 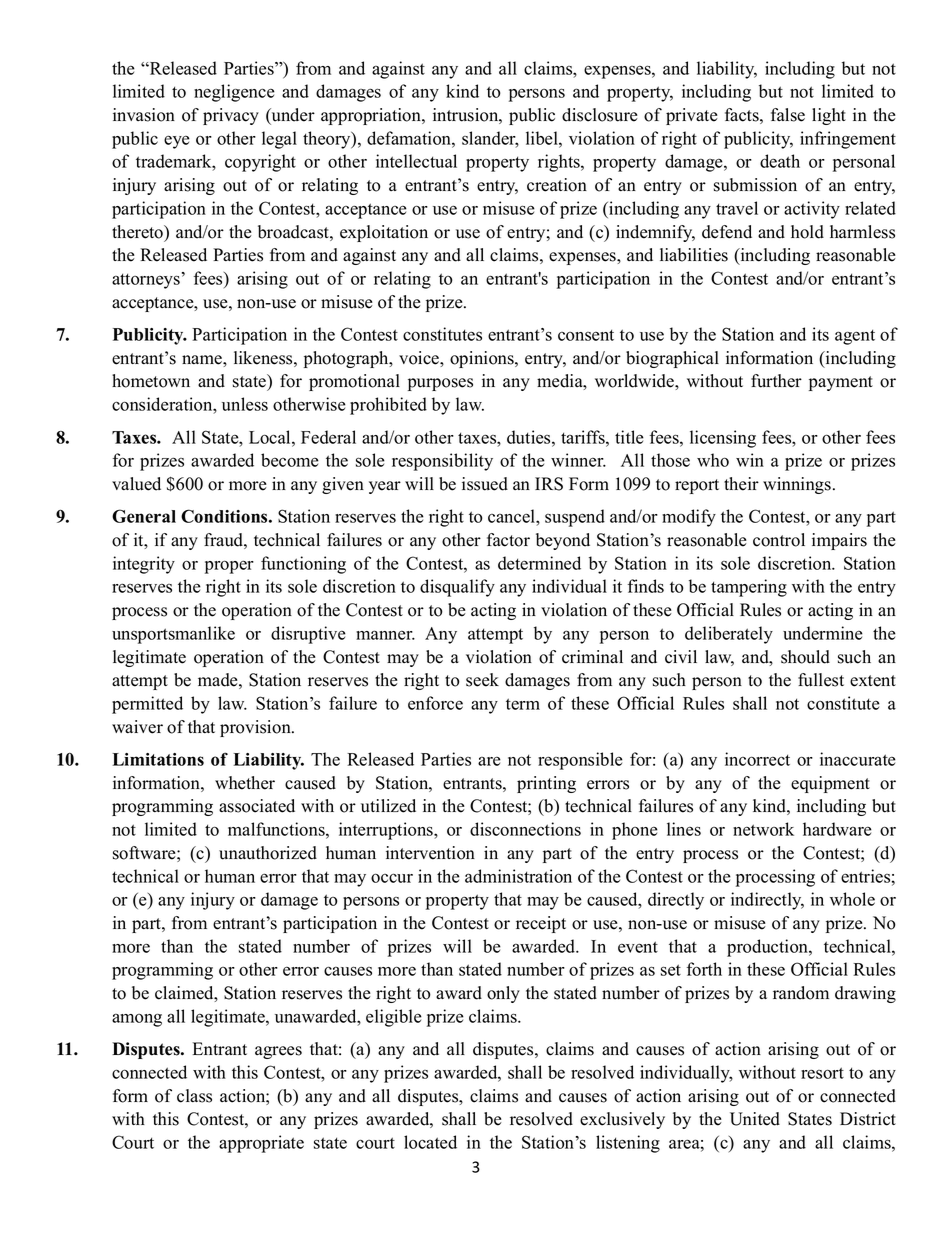 I want to click on printing, so click(x=546, y=784).
